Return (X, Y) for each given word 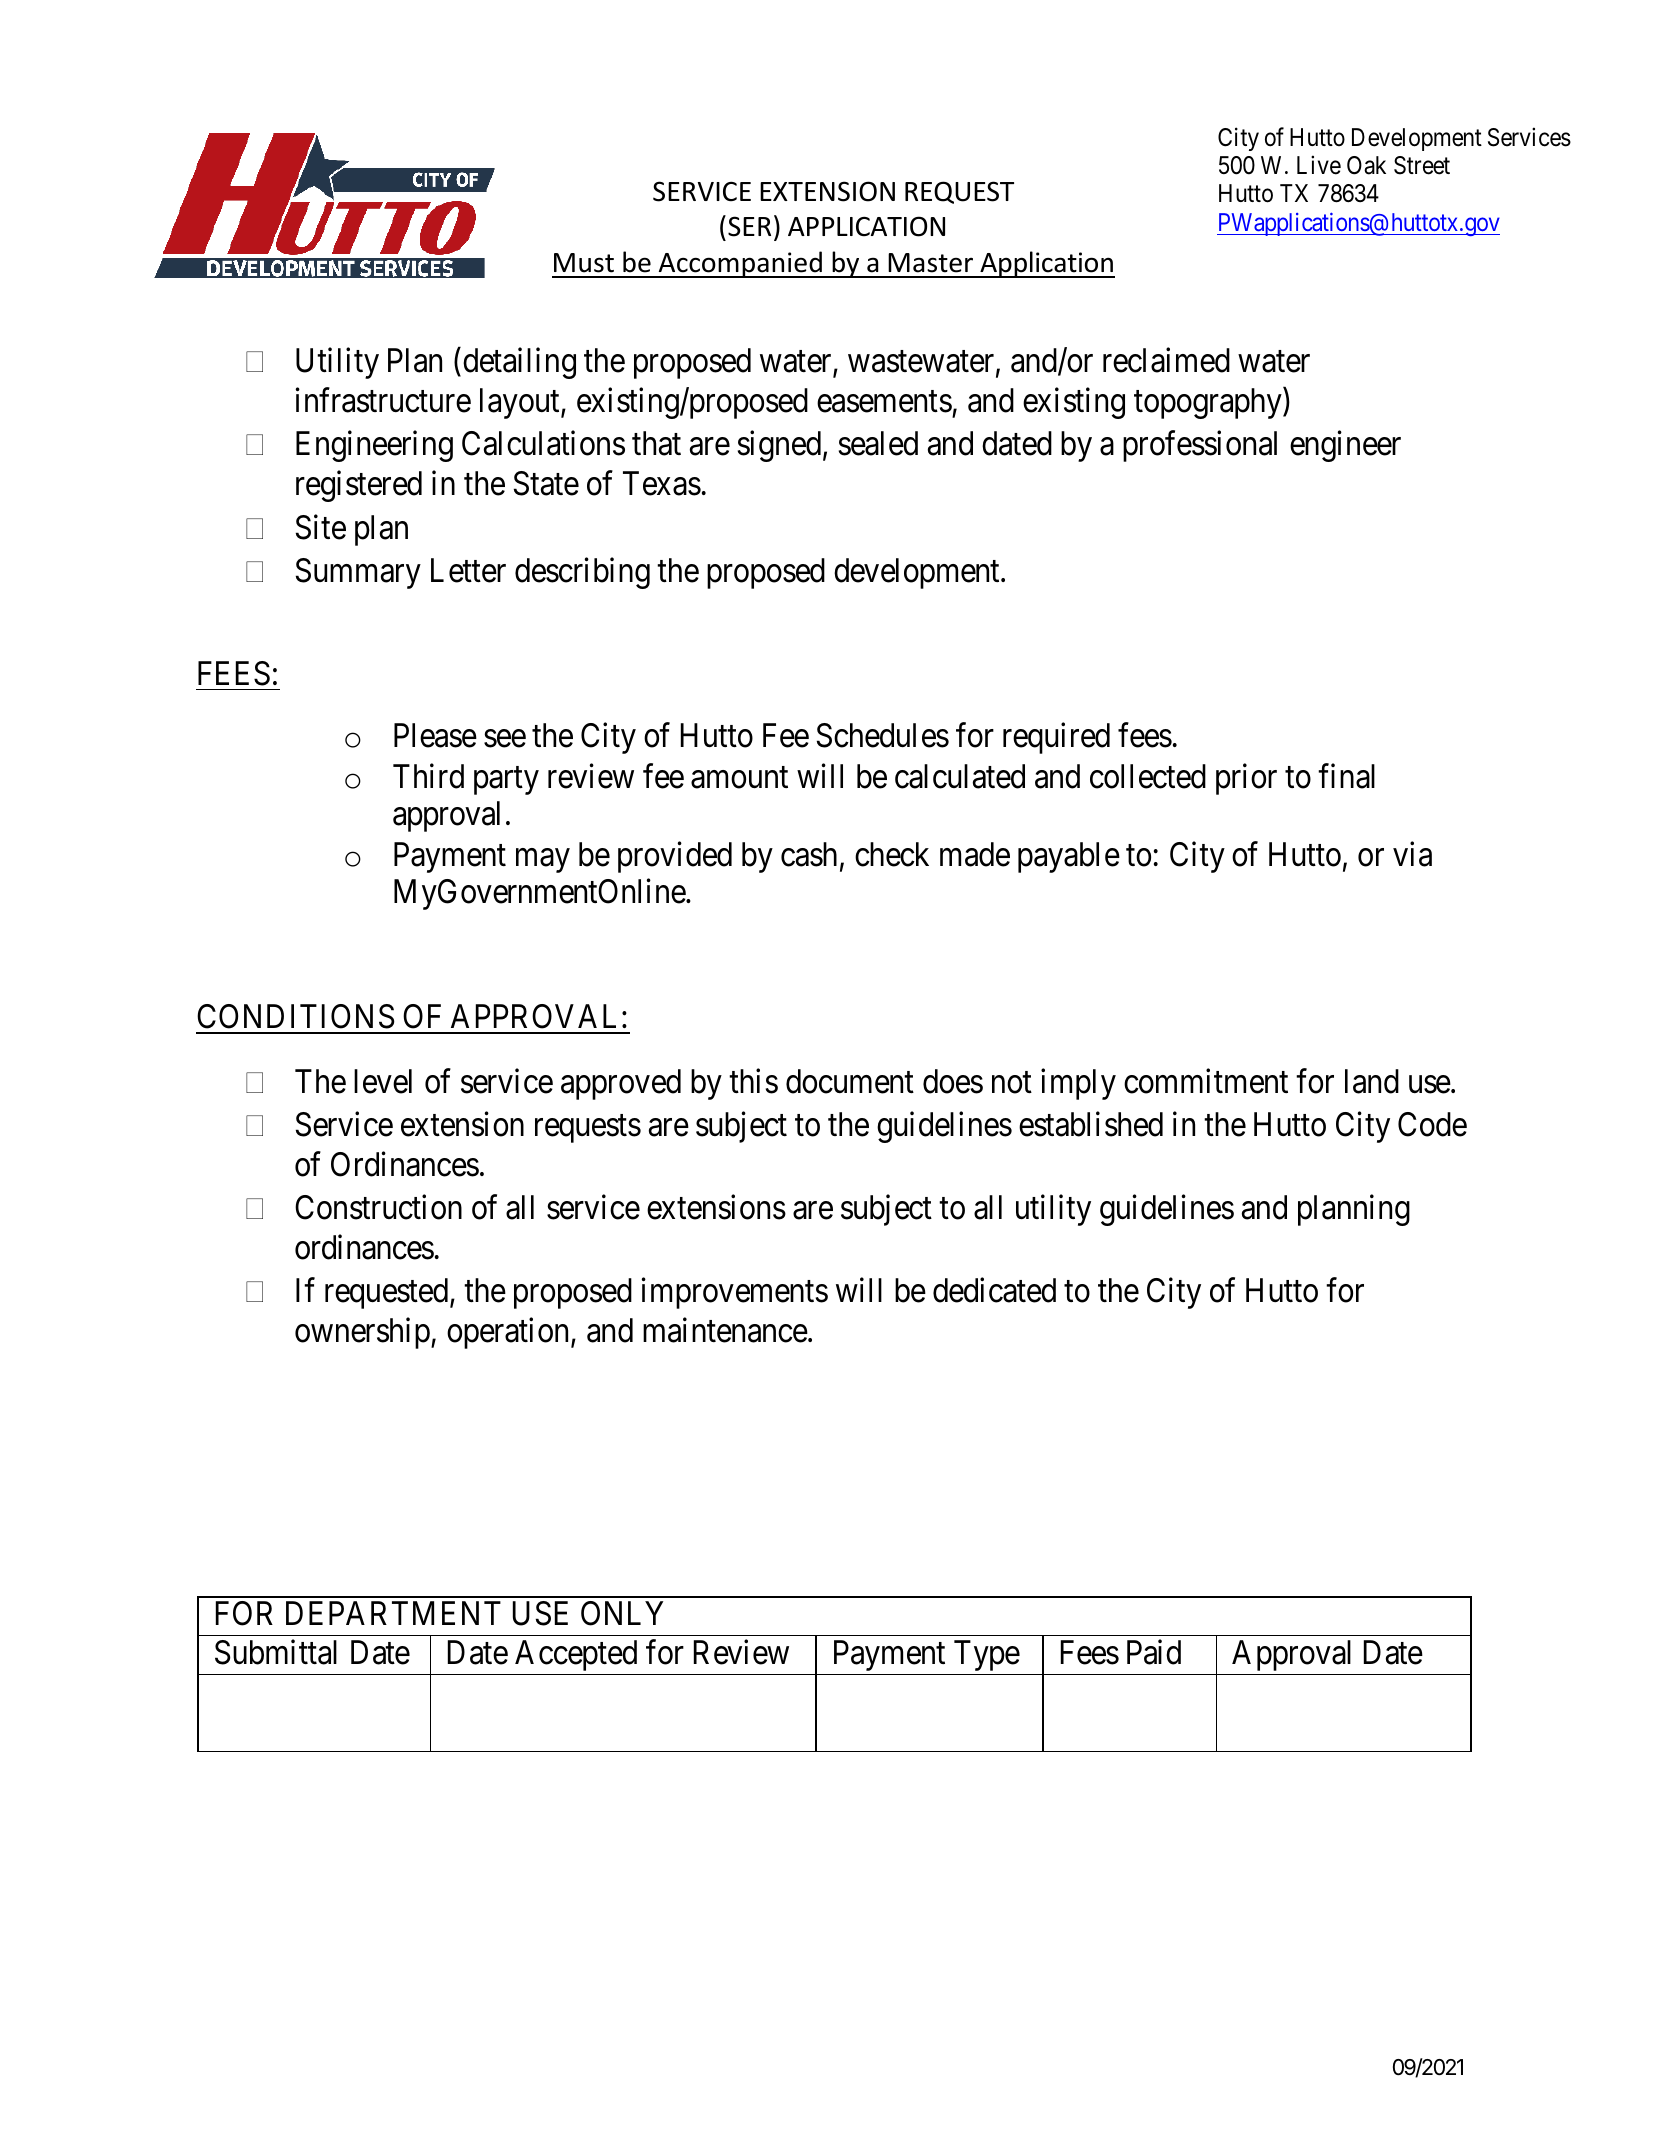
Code (1432, 1124)
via (1412, 854)
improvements (735, 1293)
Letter (468, 571)
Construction (378, 1207)
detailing (519, 363)
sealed (878, 443)
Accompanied (740, 264)
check (892, 854)
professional (1200, 446)
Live (1319, 165)
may (543, 861)
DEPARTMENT (393, 1613)
